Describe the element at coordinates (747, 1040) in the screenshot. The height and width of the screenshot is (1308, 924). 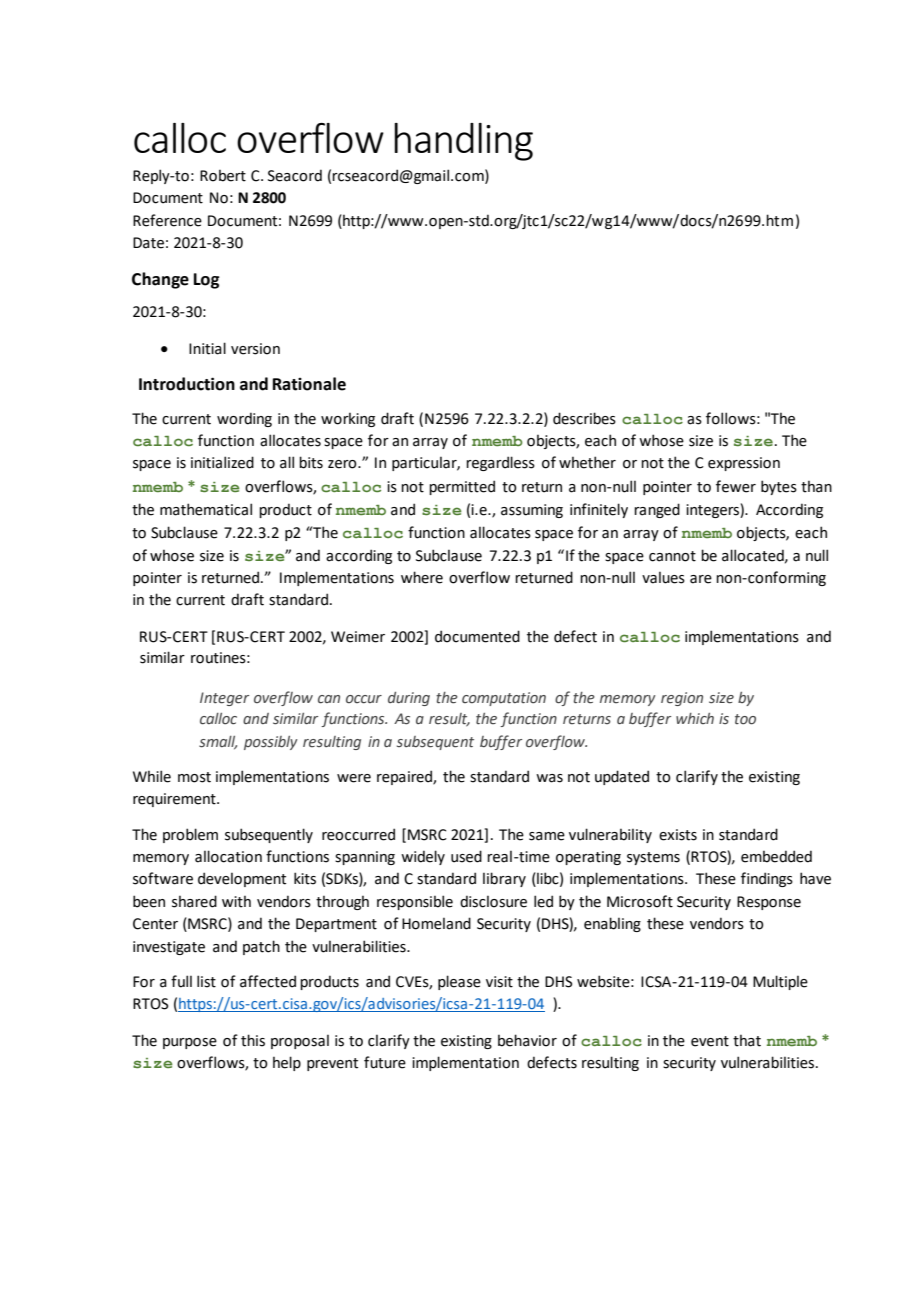
I see `that` at that location.
